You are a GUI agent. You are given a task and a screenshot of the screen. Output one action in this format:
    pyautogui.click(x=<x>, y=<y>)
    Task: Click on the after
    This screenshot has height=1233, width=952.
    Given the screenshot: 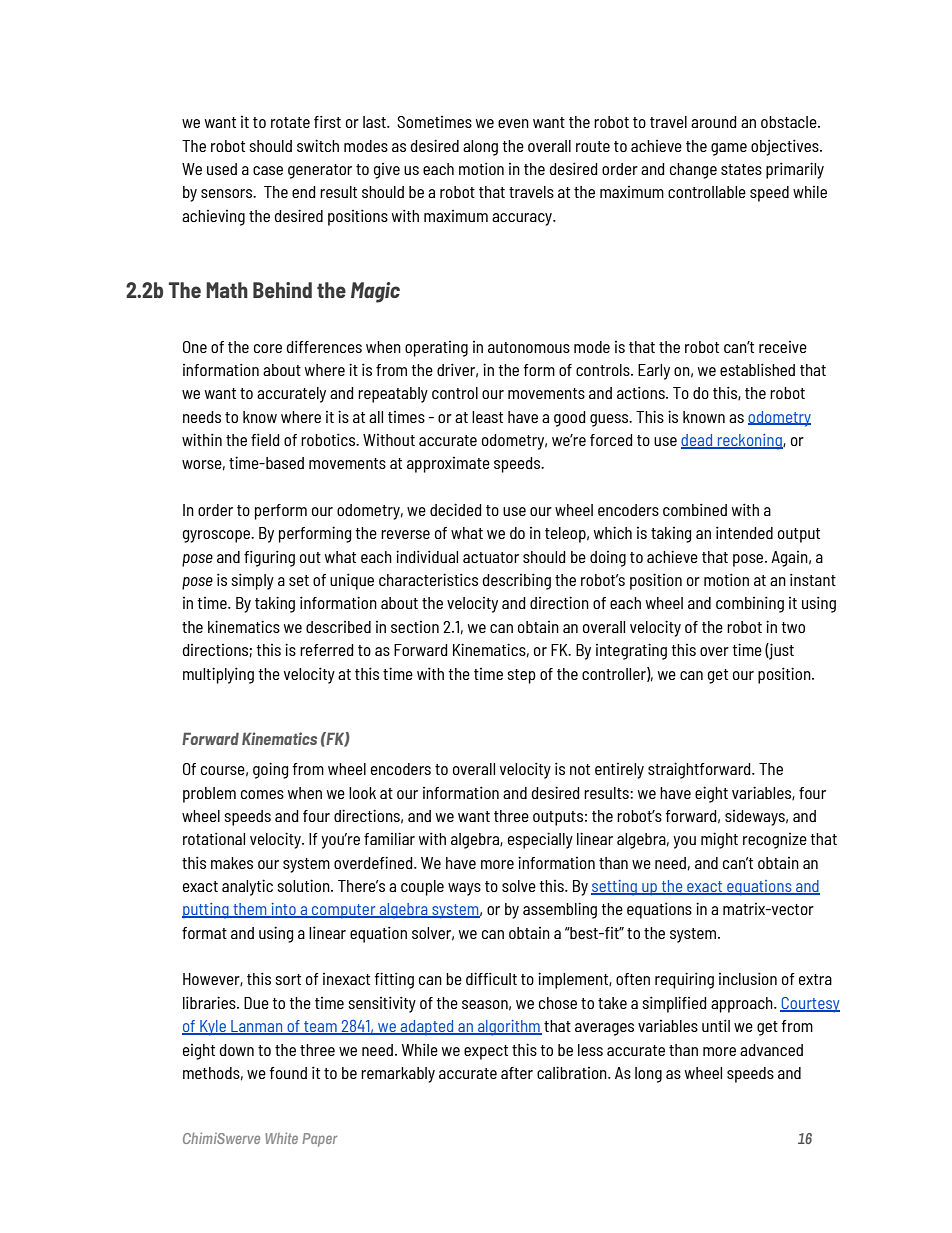 What is the action you would take?
    pyautogui.click(x=517, y=1073)
